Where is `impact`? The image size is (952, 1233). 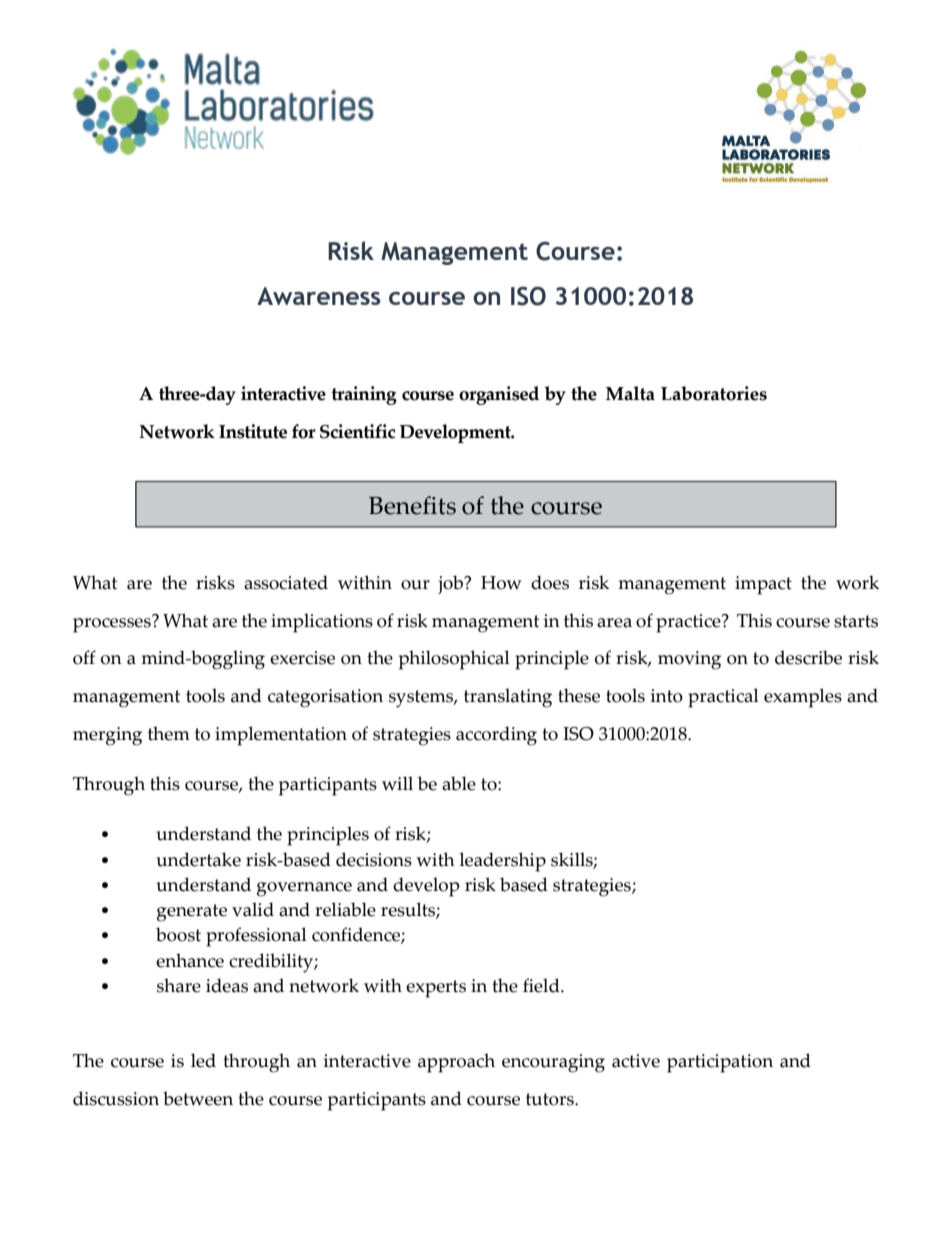 impact is located at coordinates (763, 585).
